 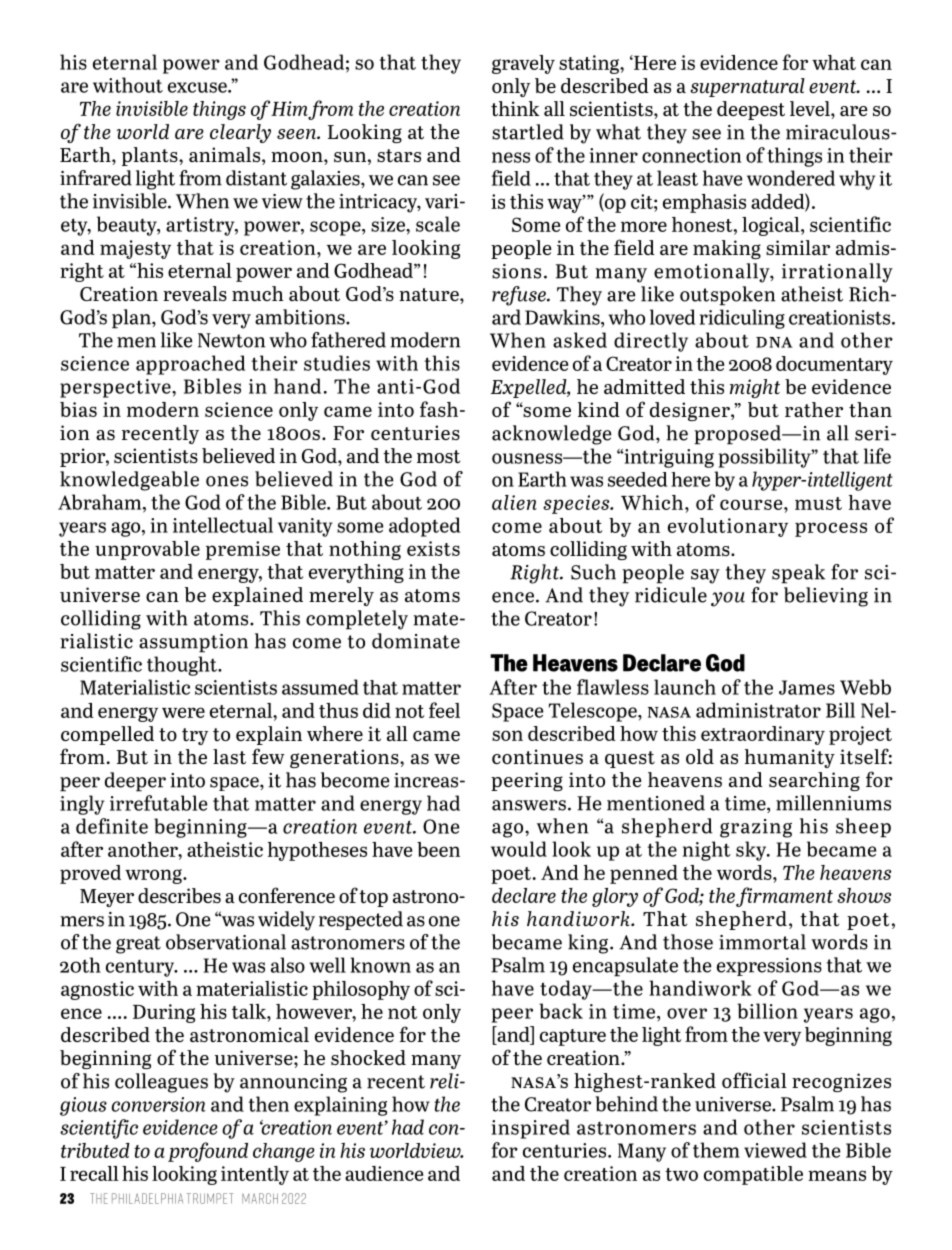 I want to click on dominate, so click(x=416, y=641).
